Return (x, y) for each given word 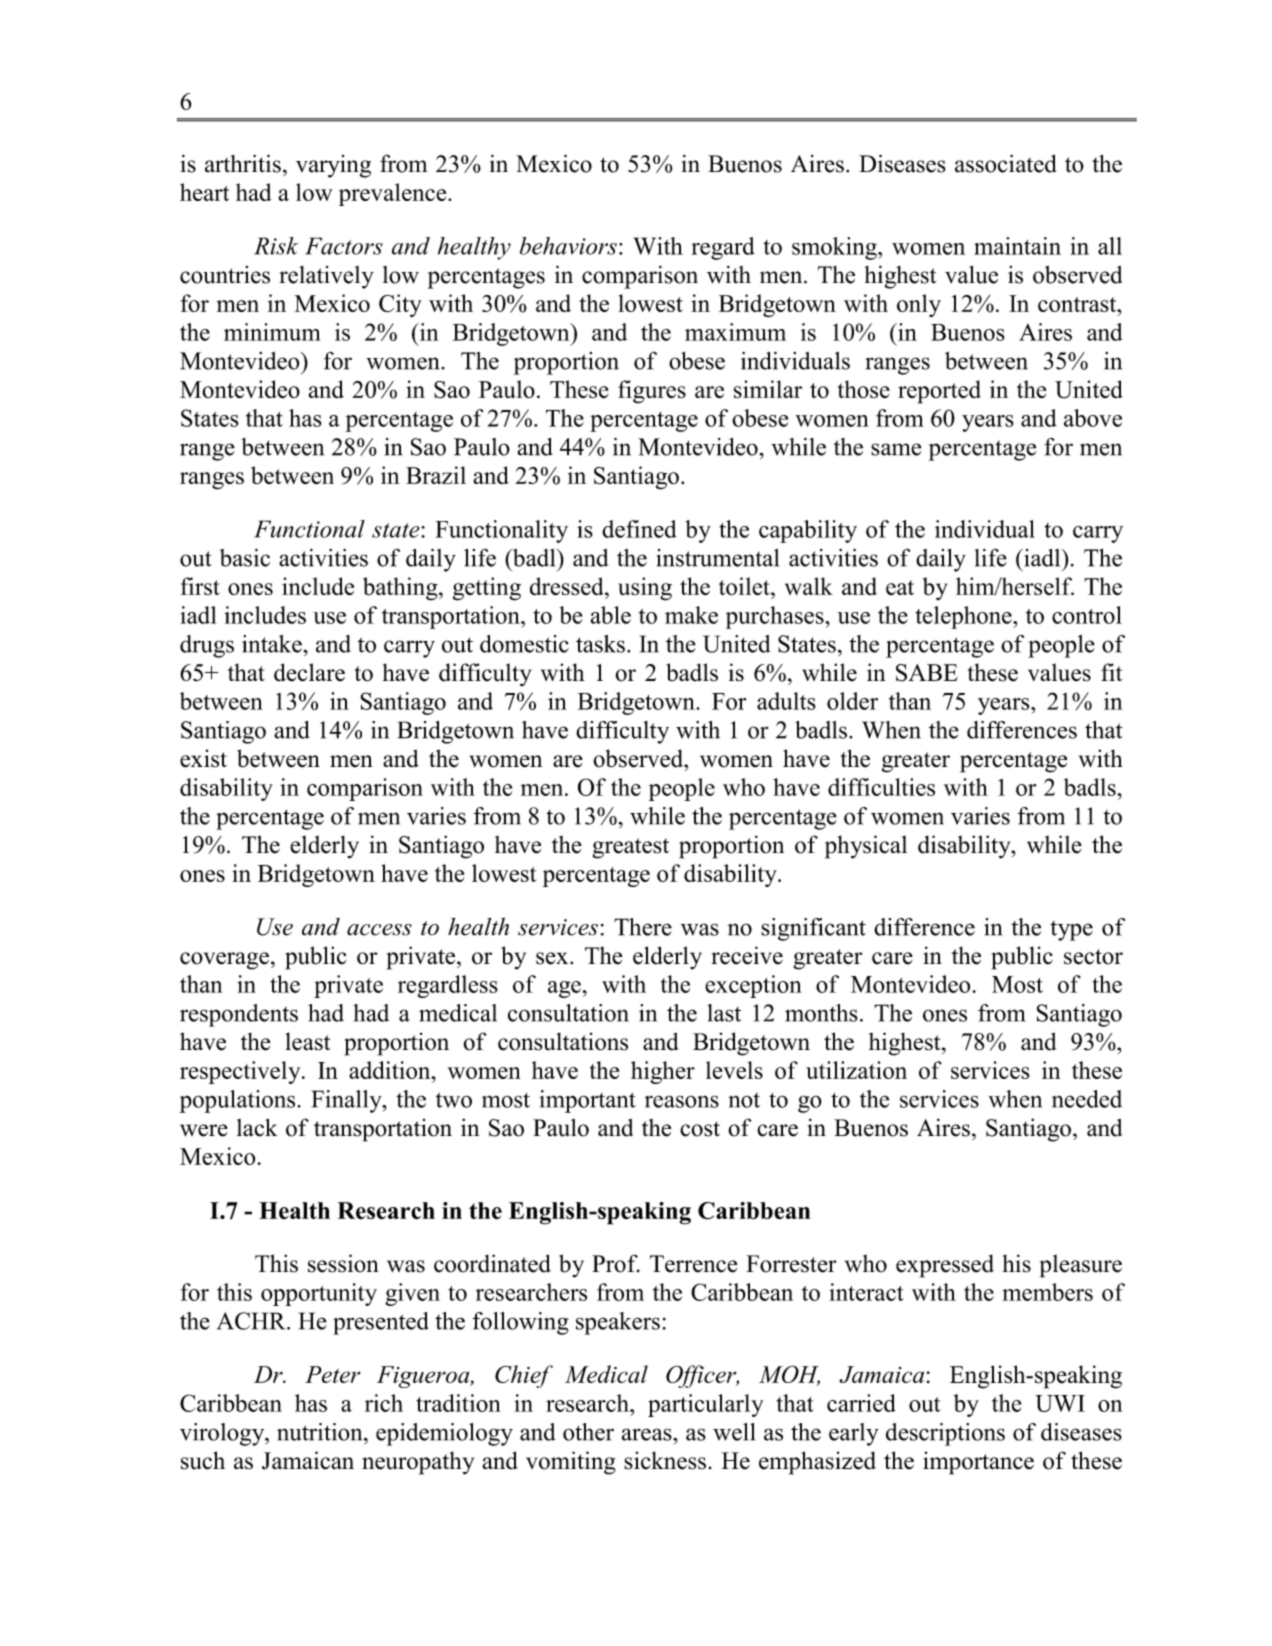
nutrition (321, 1432)
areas (648, 1434)
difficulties (881, 787)
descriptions (945, 1434)
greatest (630, 848)
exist (203, 758)
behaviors (568, 246)
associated (1006, 163)
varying (333, 166)
